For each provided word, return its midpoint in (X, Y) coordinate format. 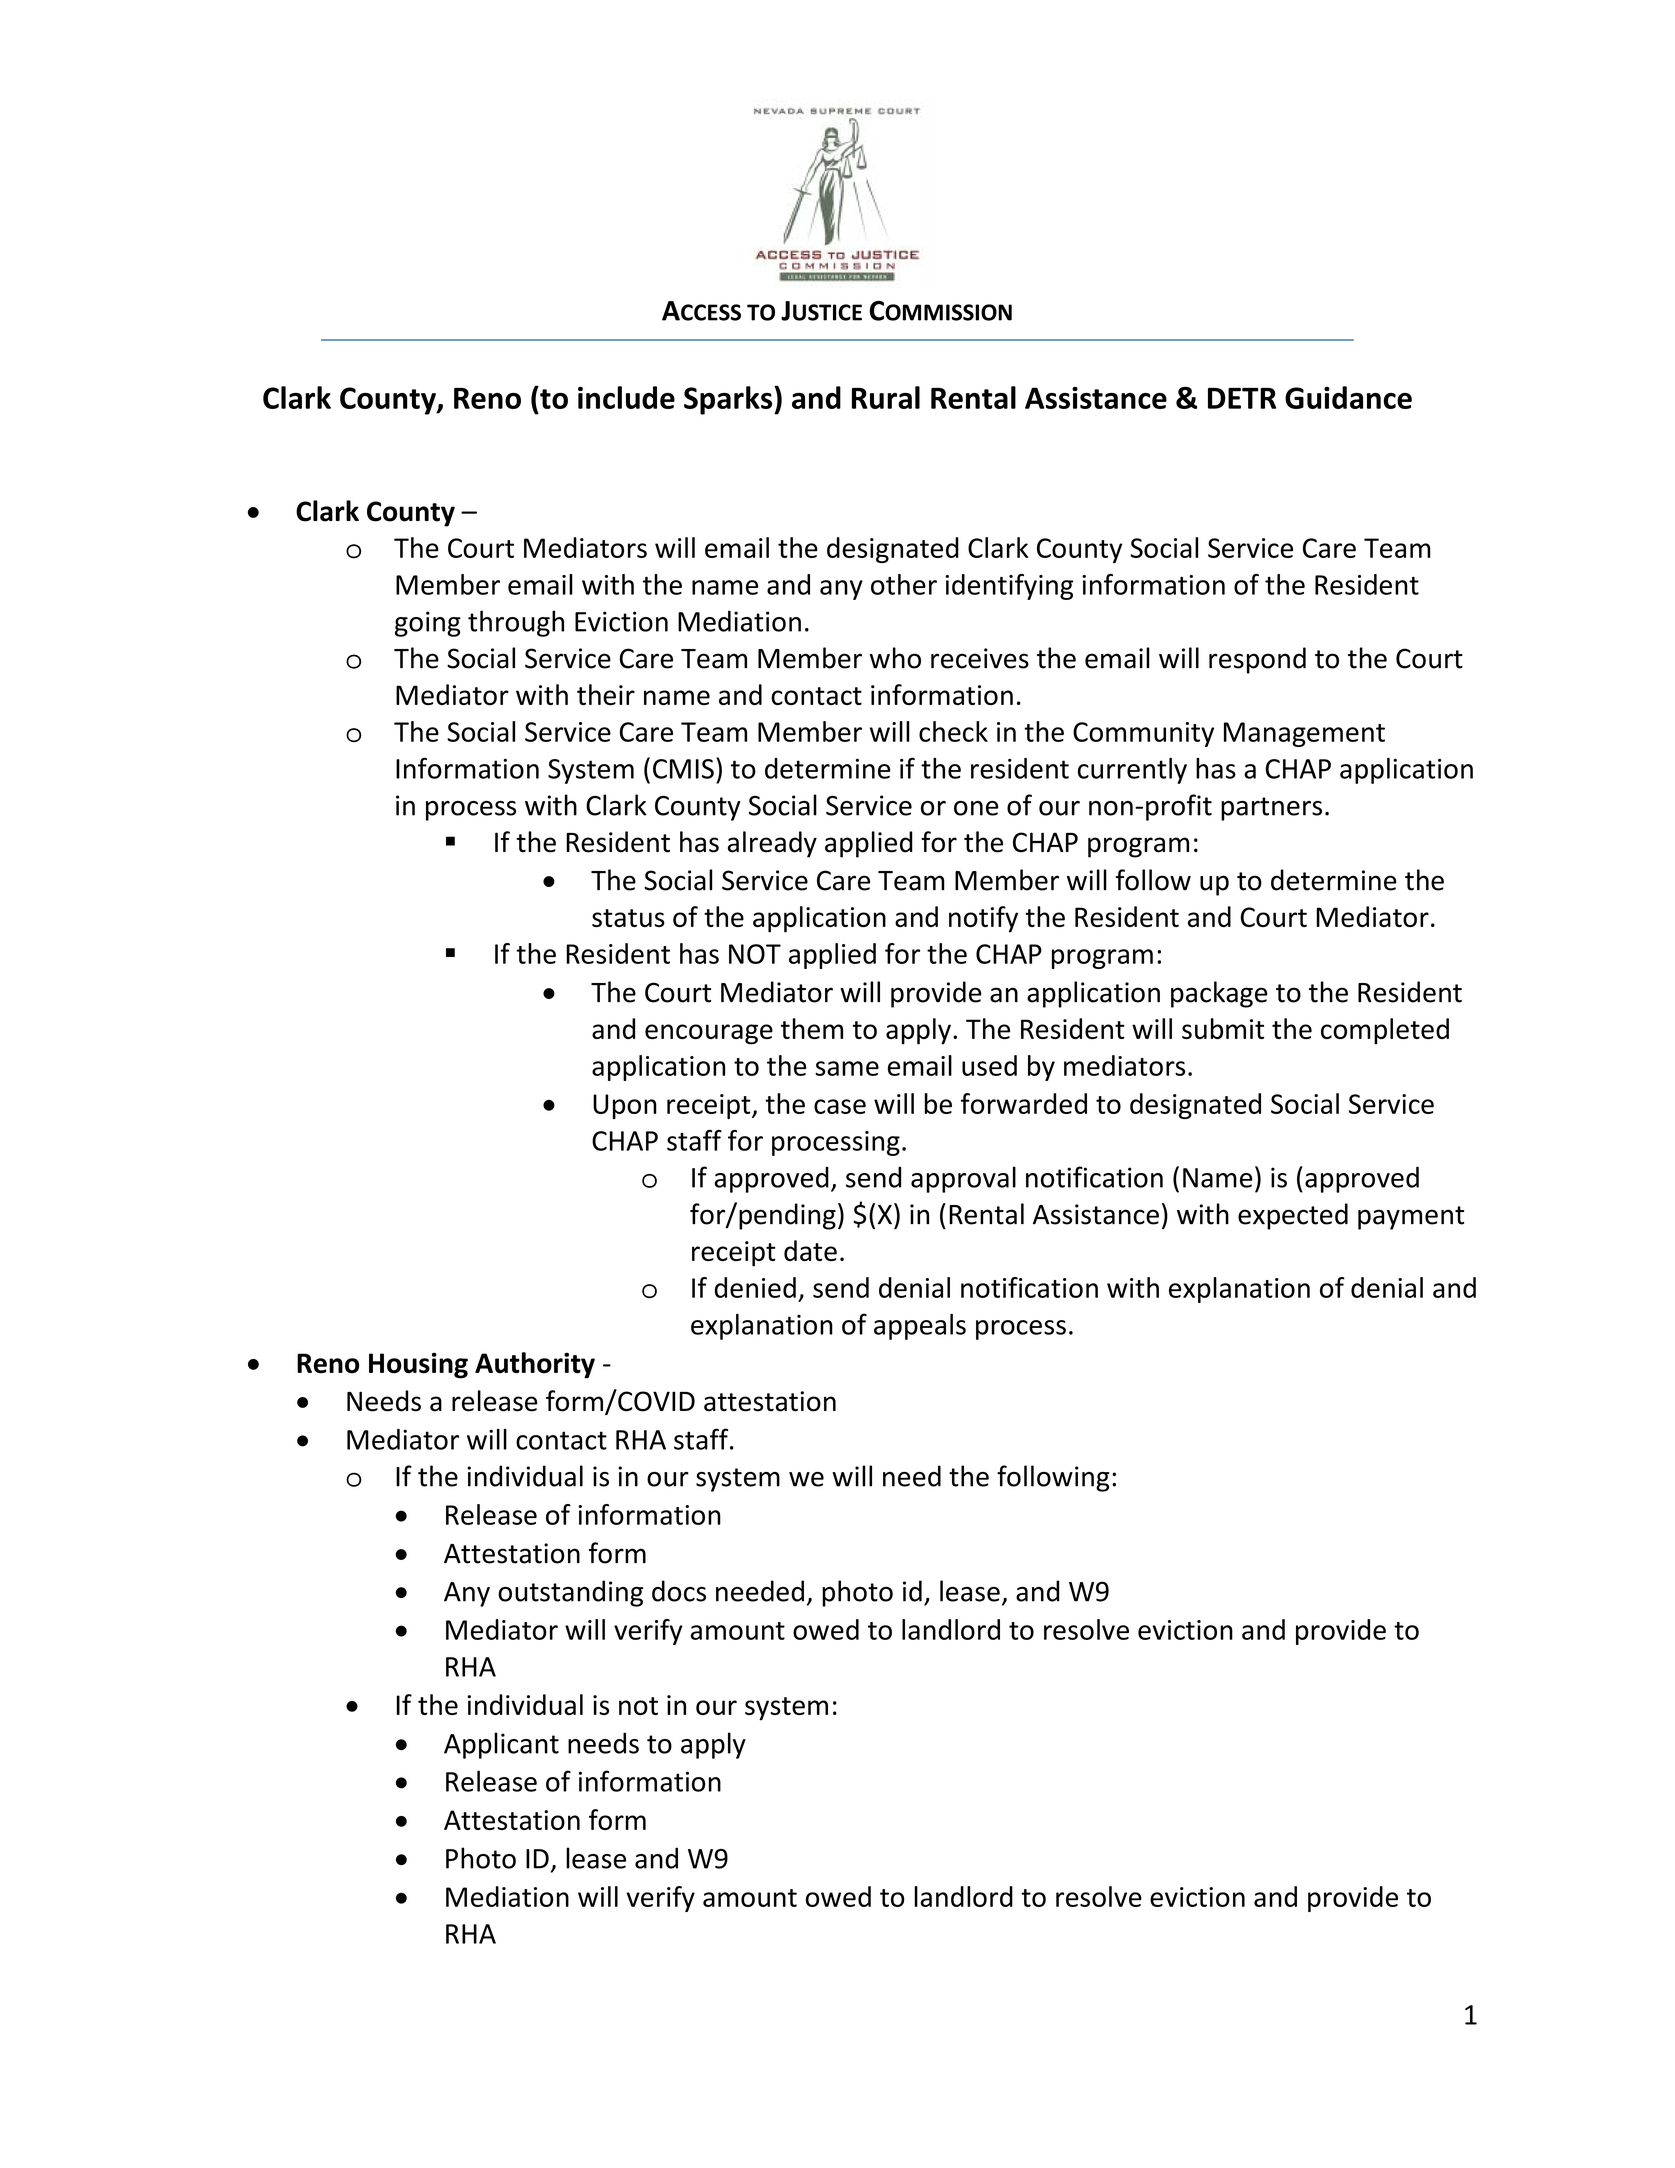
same (847, 1068)
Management (1304, 734)
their (606, 694)
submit (1223, 1028)
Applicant (501, 1745)
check (953, 731)
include (626, 397)
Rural (886, 397)
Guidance (1348, 397)
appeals (920, 1327)
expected (1293, 1216)
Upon (625, 1106)
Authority (535, 1365)
